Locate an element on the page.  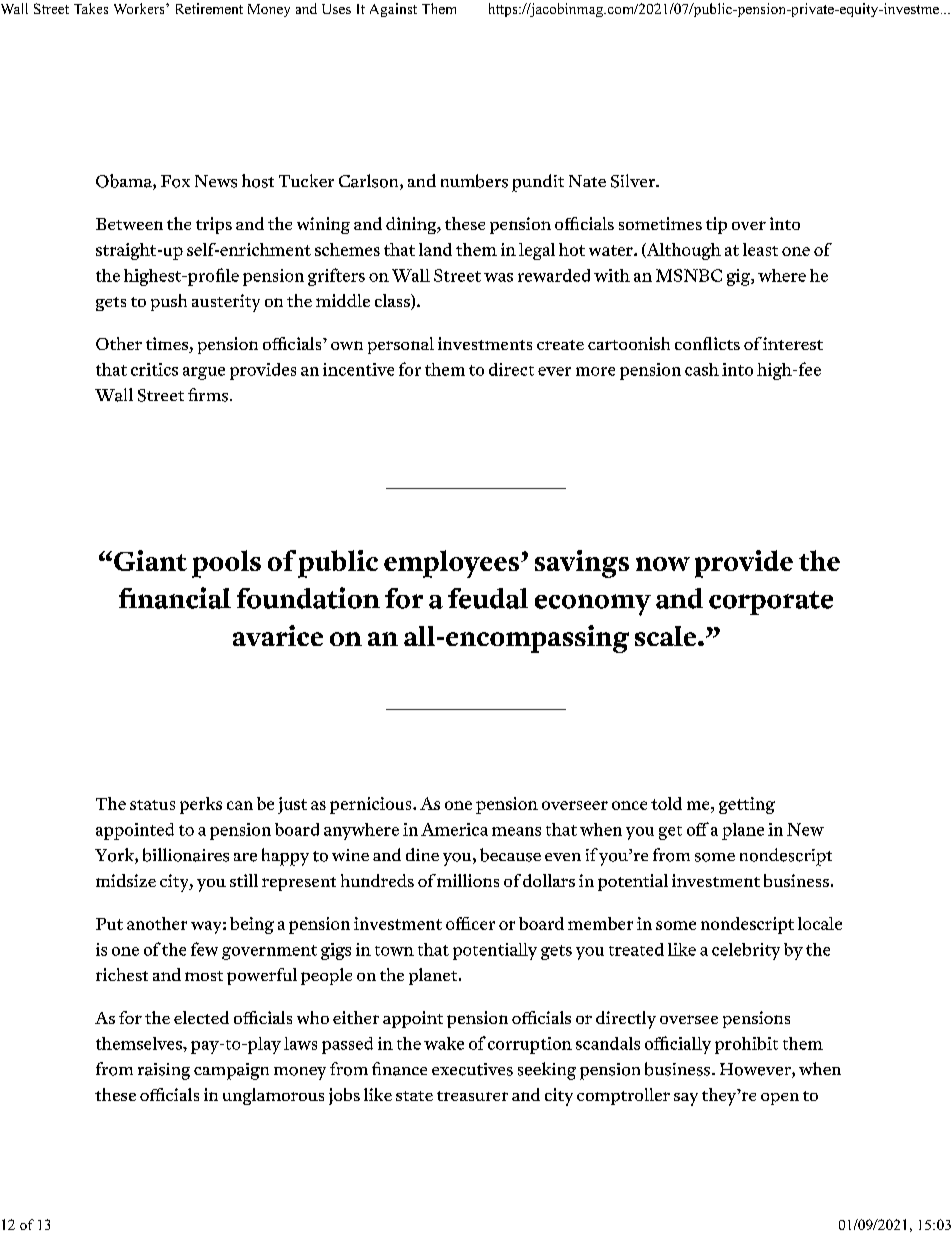
America is located at coordinates (454, 829).
